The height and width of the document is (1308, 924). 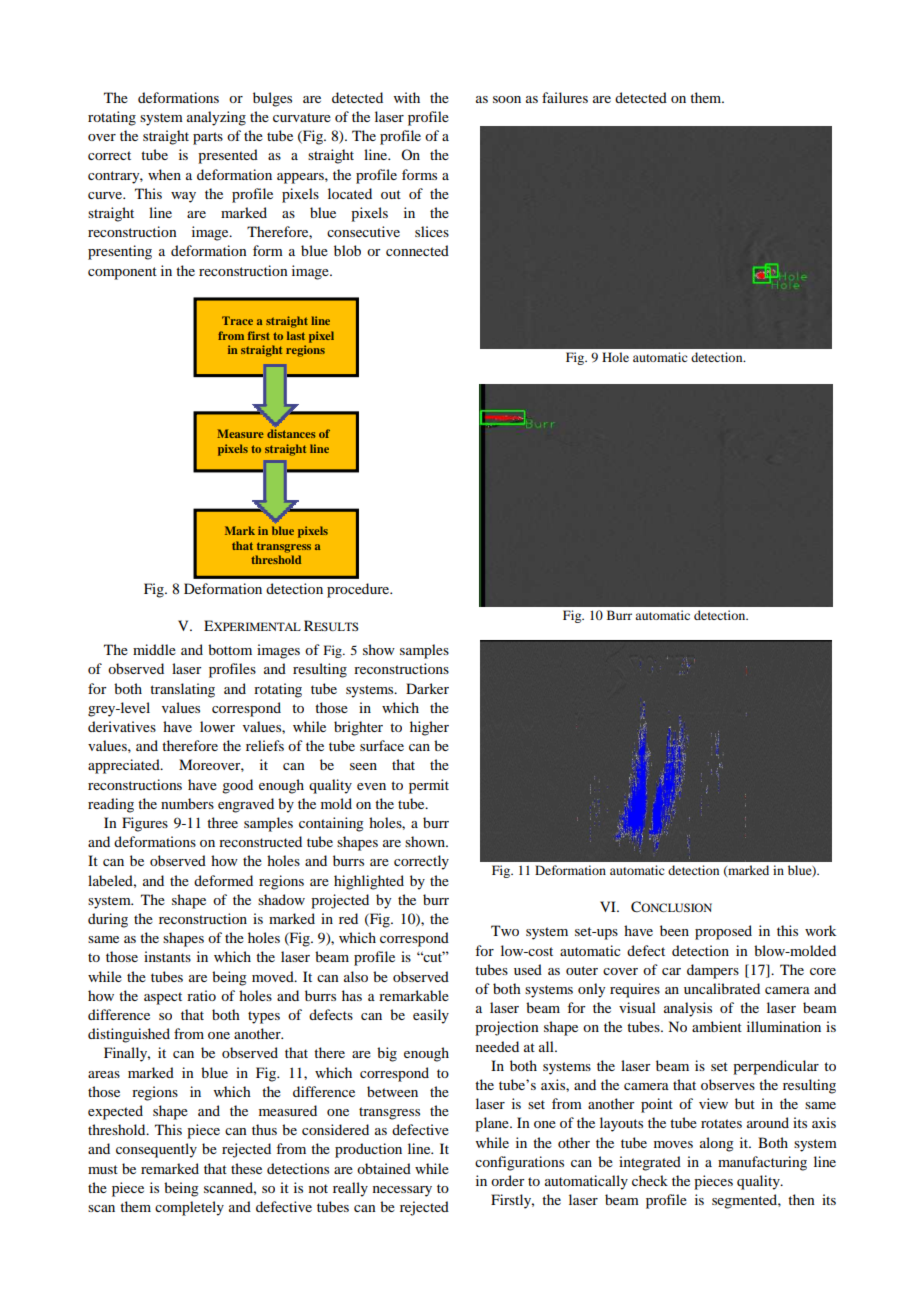 I want to click on Darker, so click(x=427, y=688).
